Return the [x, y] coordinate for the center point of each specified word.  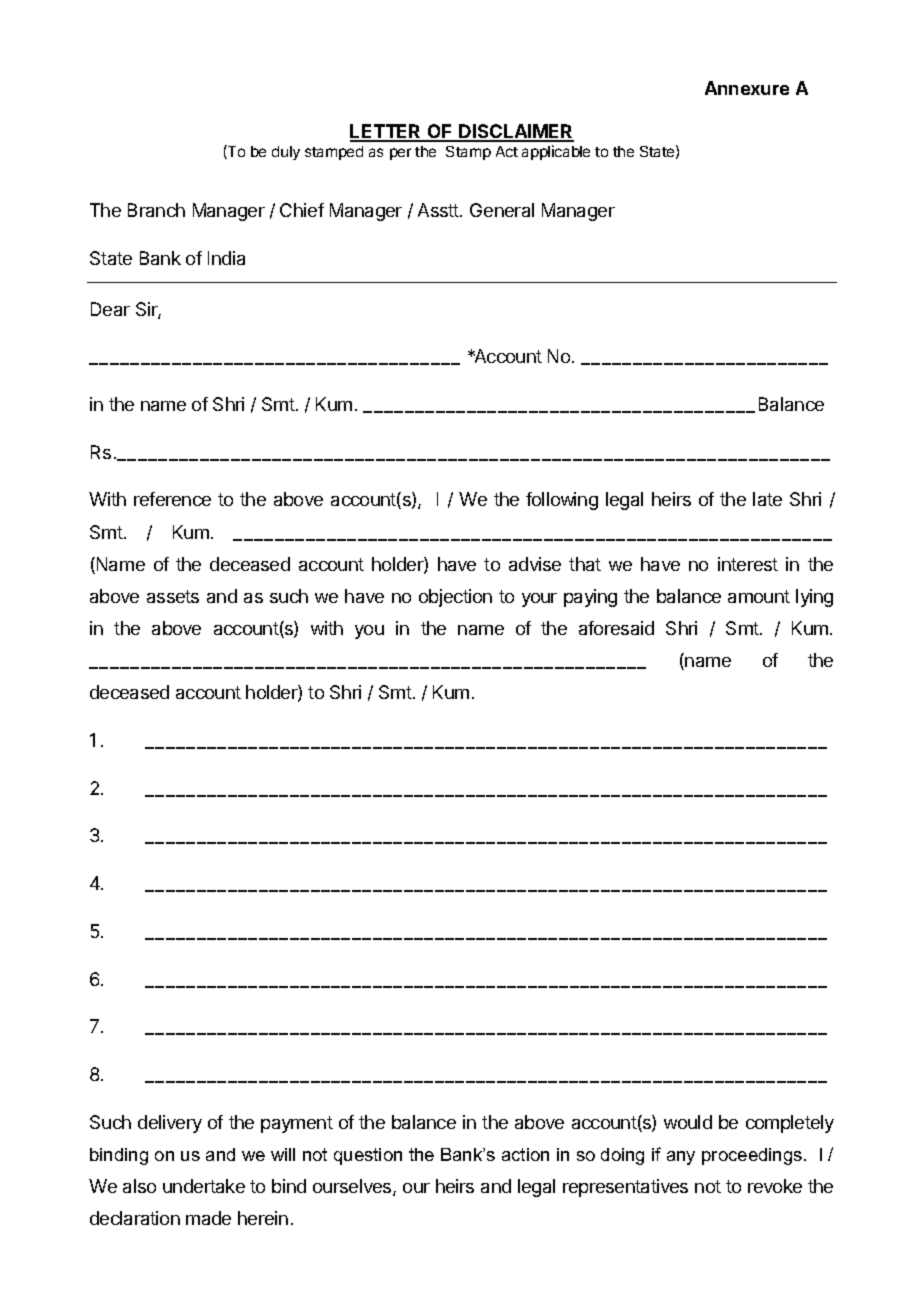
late [767, 499]
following [562, 501]
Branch [156, 210]
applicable [556, 152]
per [400, 154]
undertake [204, 1186]
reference [172, 499]
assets [173, 596]
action [525, 1154]
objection [455, 598]
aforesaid [616, 628]
